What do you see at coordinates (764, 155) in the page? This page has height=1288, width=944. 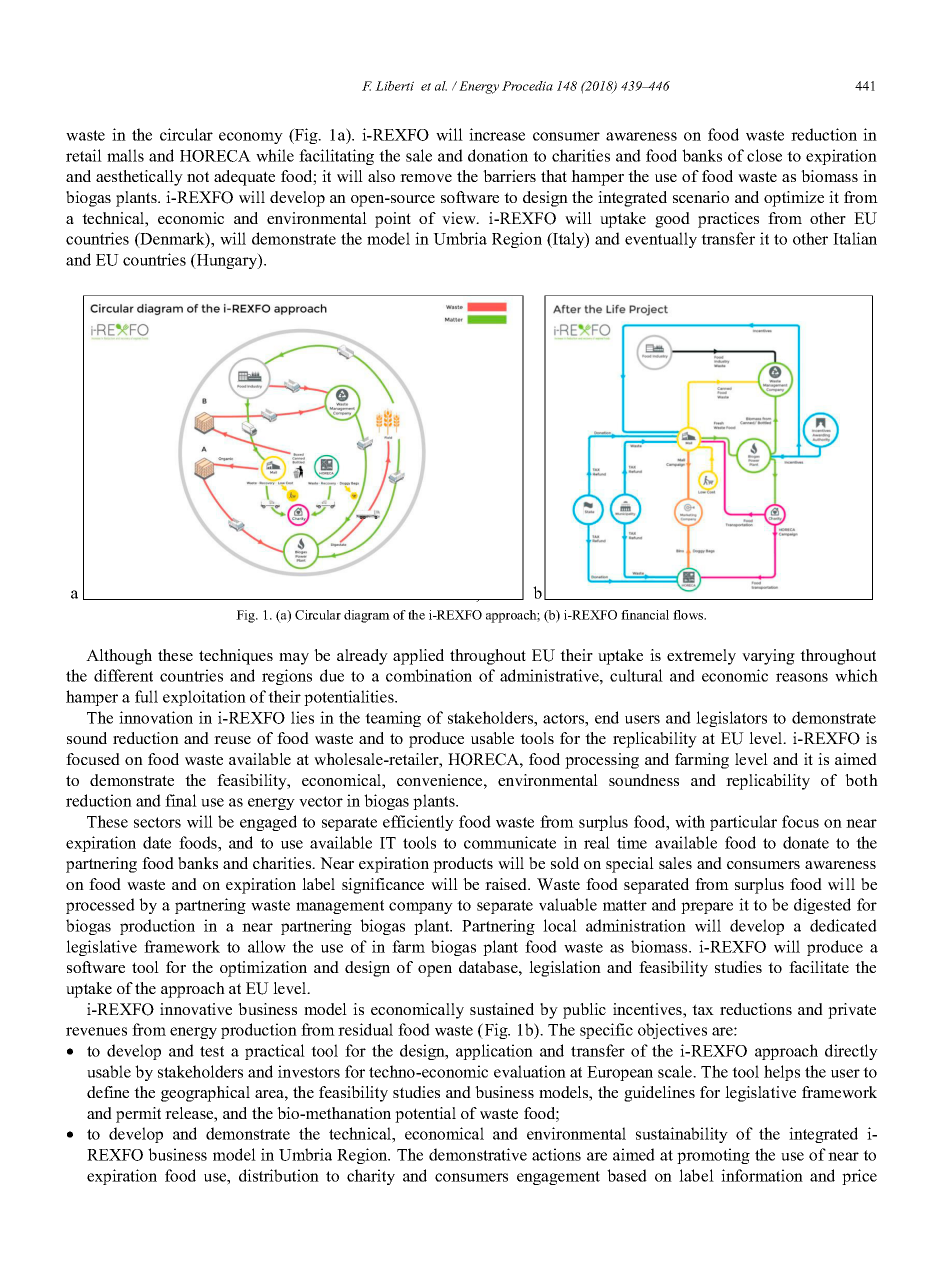 I see `close` at bounding box center [764, 155].
